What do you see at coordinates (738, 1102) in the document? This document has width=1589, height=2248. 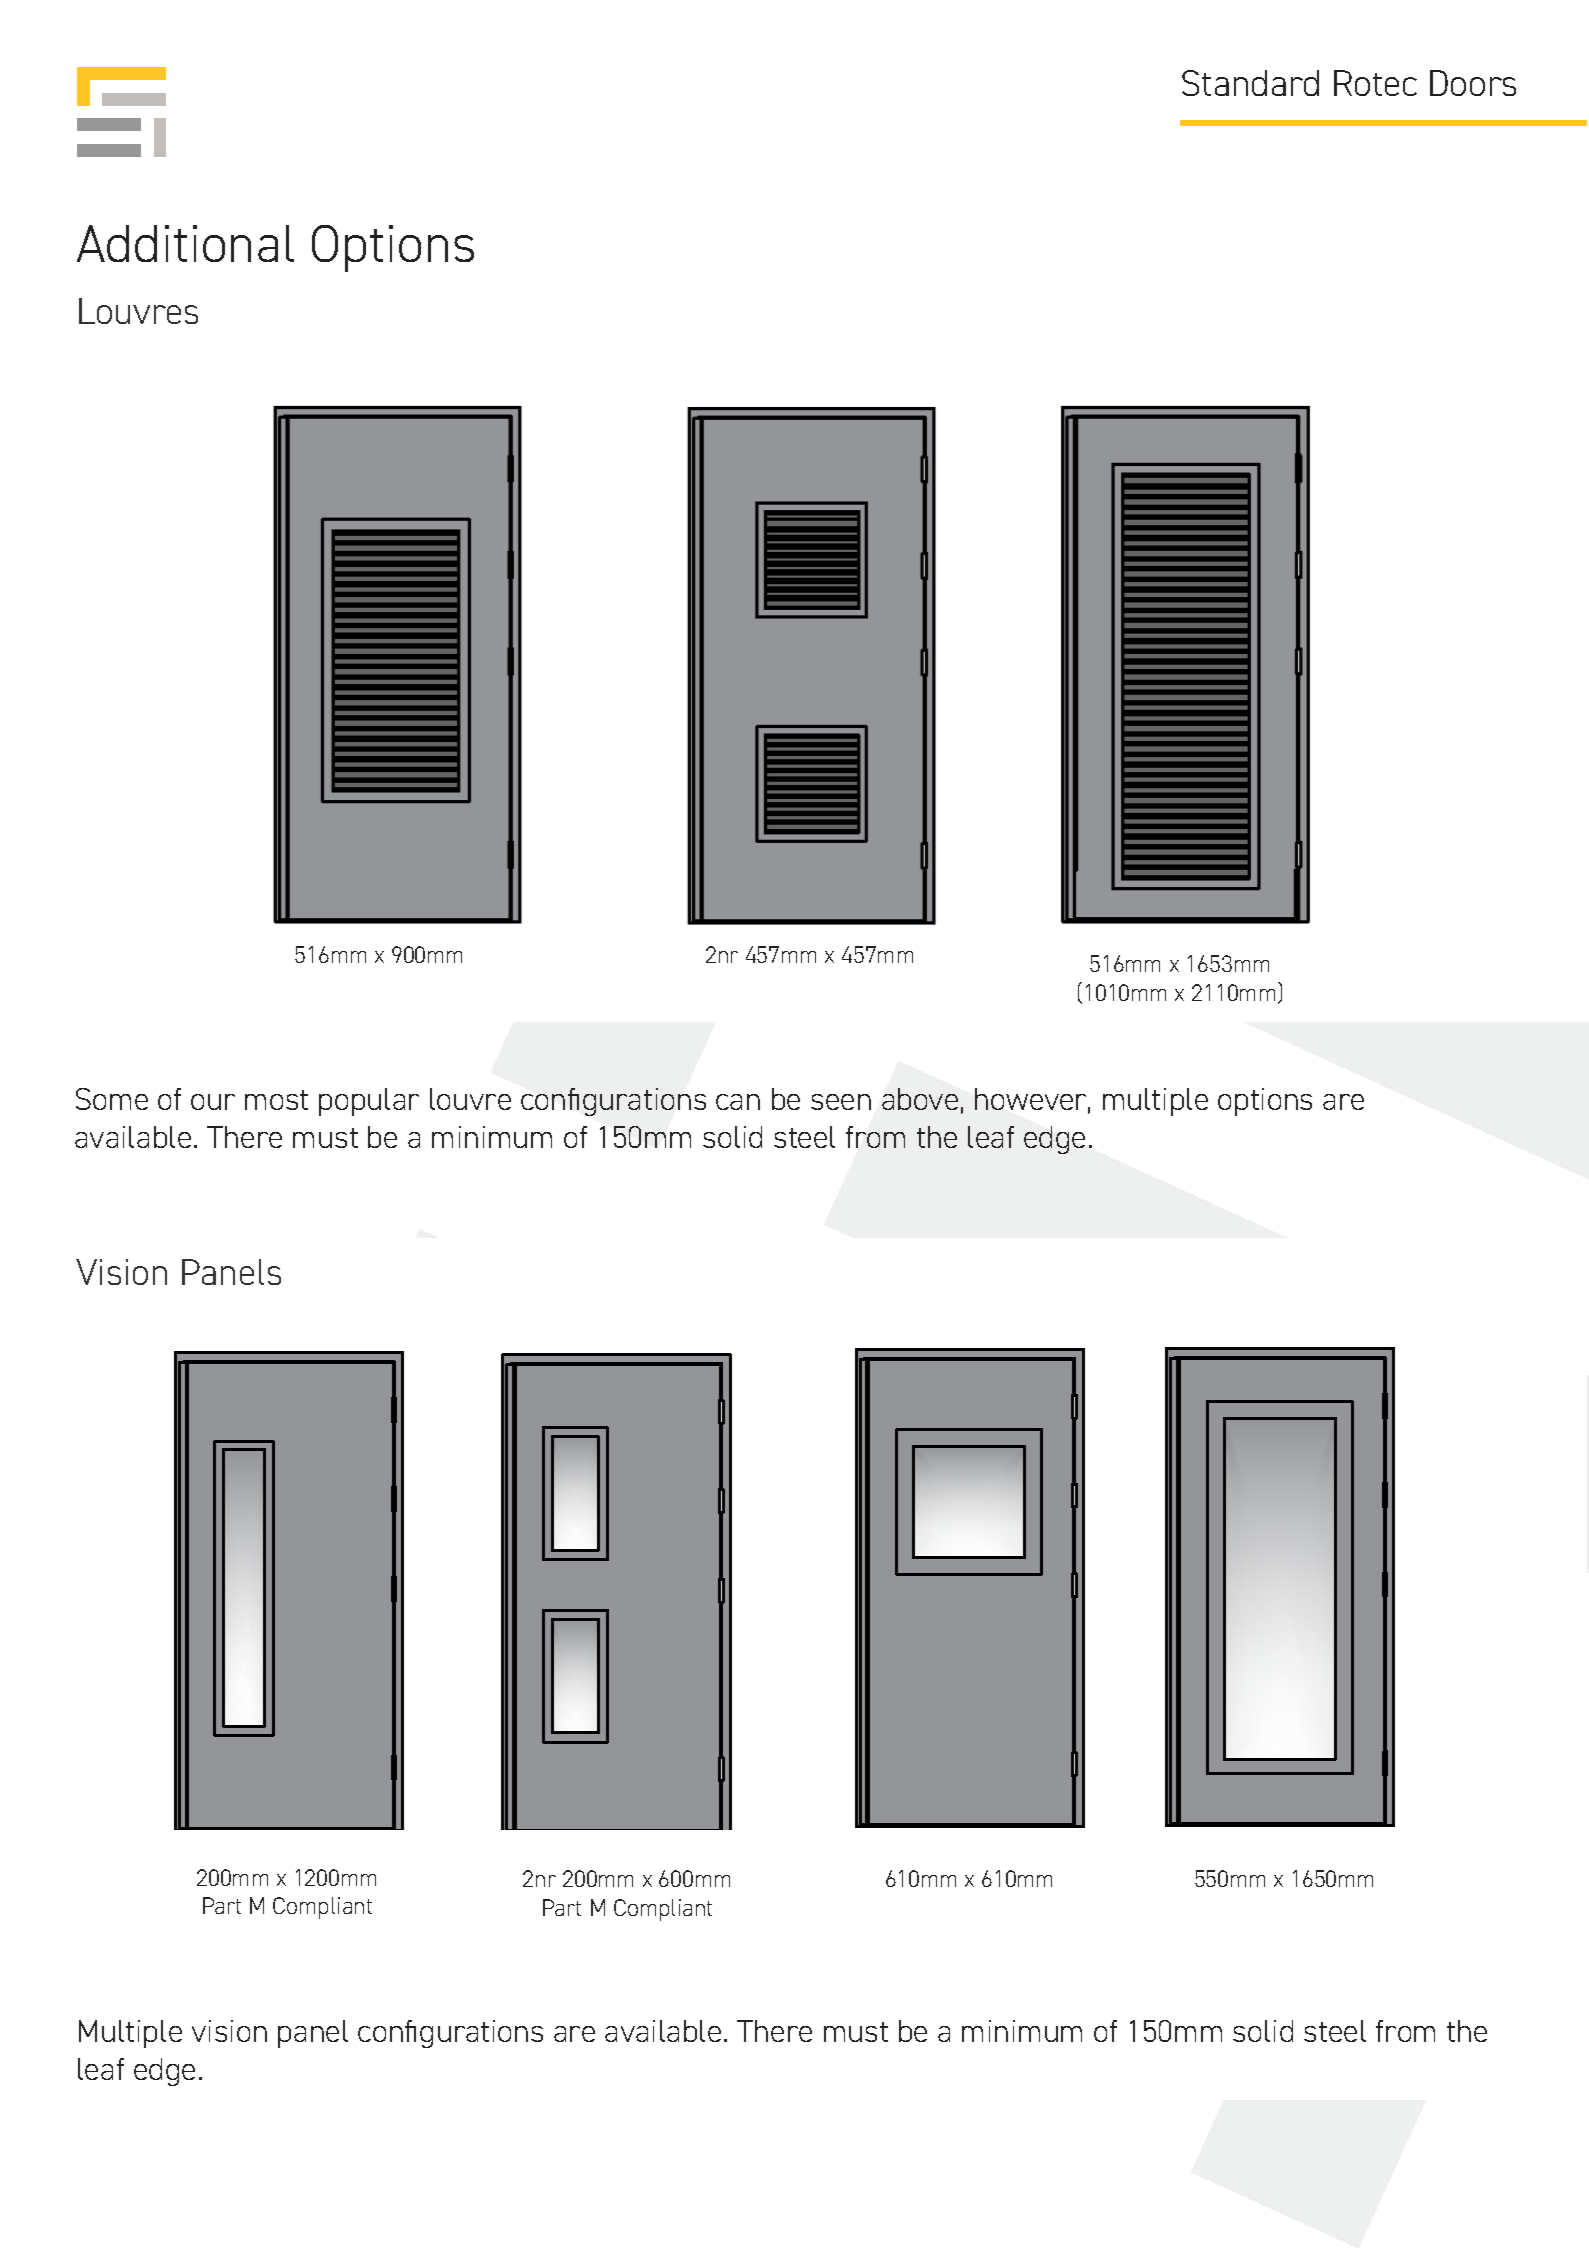 I see `can` at bounding box center [738, 1102].
